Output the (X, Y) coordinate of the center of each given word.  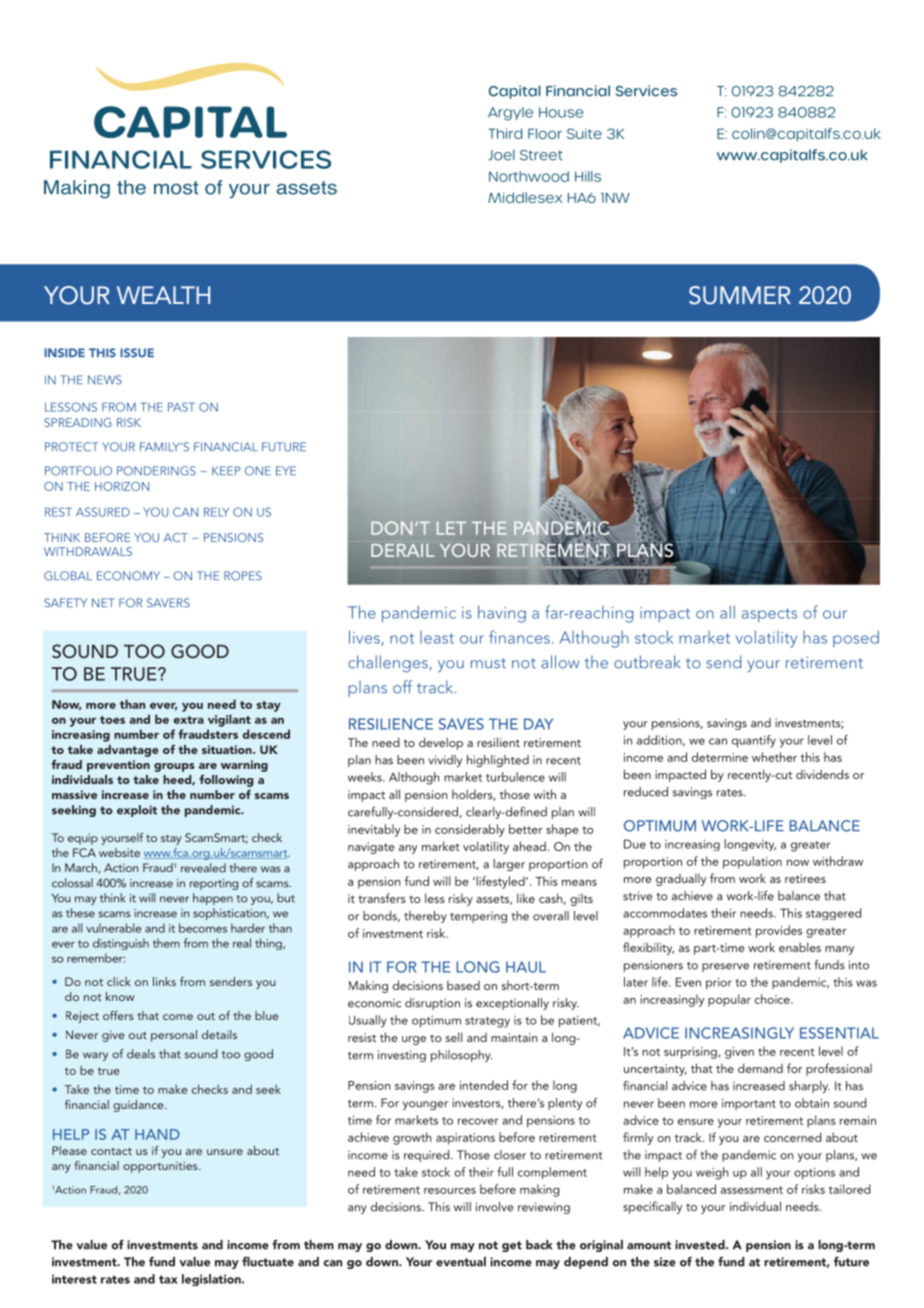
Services (646, 91)
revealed (203, 868)
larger (509, 865)
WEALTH (163, 295)
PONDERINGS (156, 471)
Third (505, 133)
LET (451, 528)
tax (168, 1279)
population (752, 862)
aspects (769, 615)
